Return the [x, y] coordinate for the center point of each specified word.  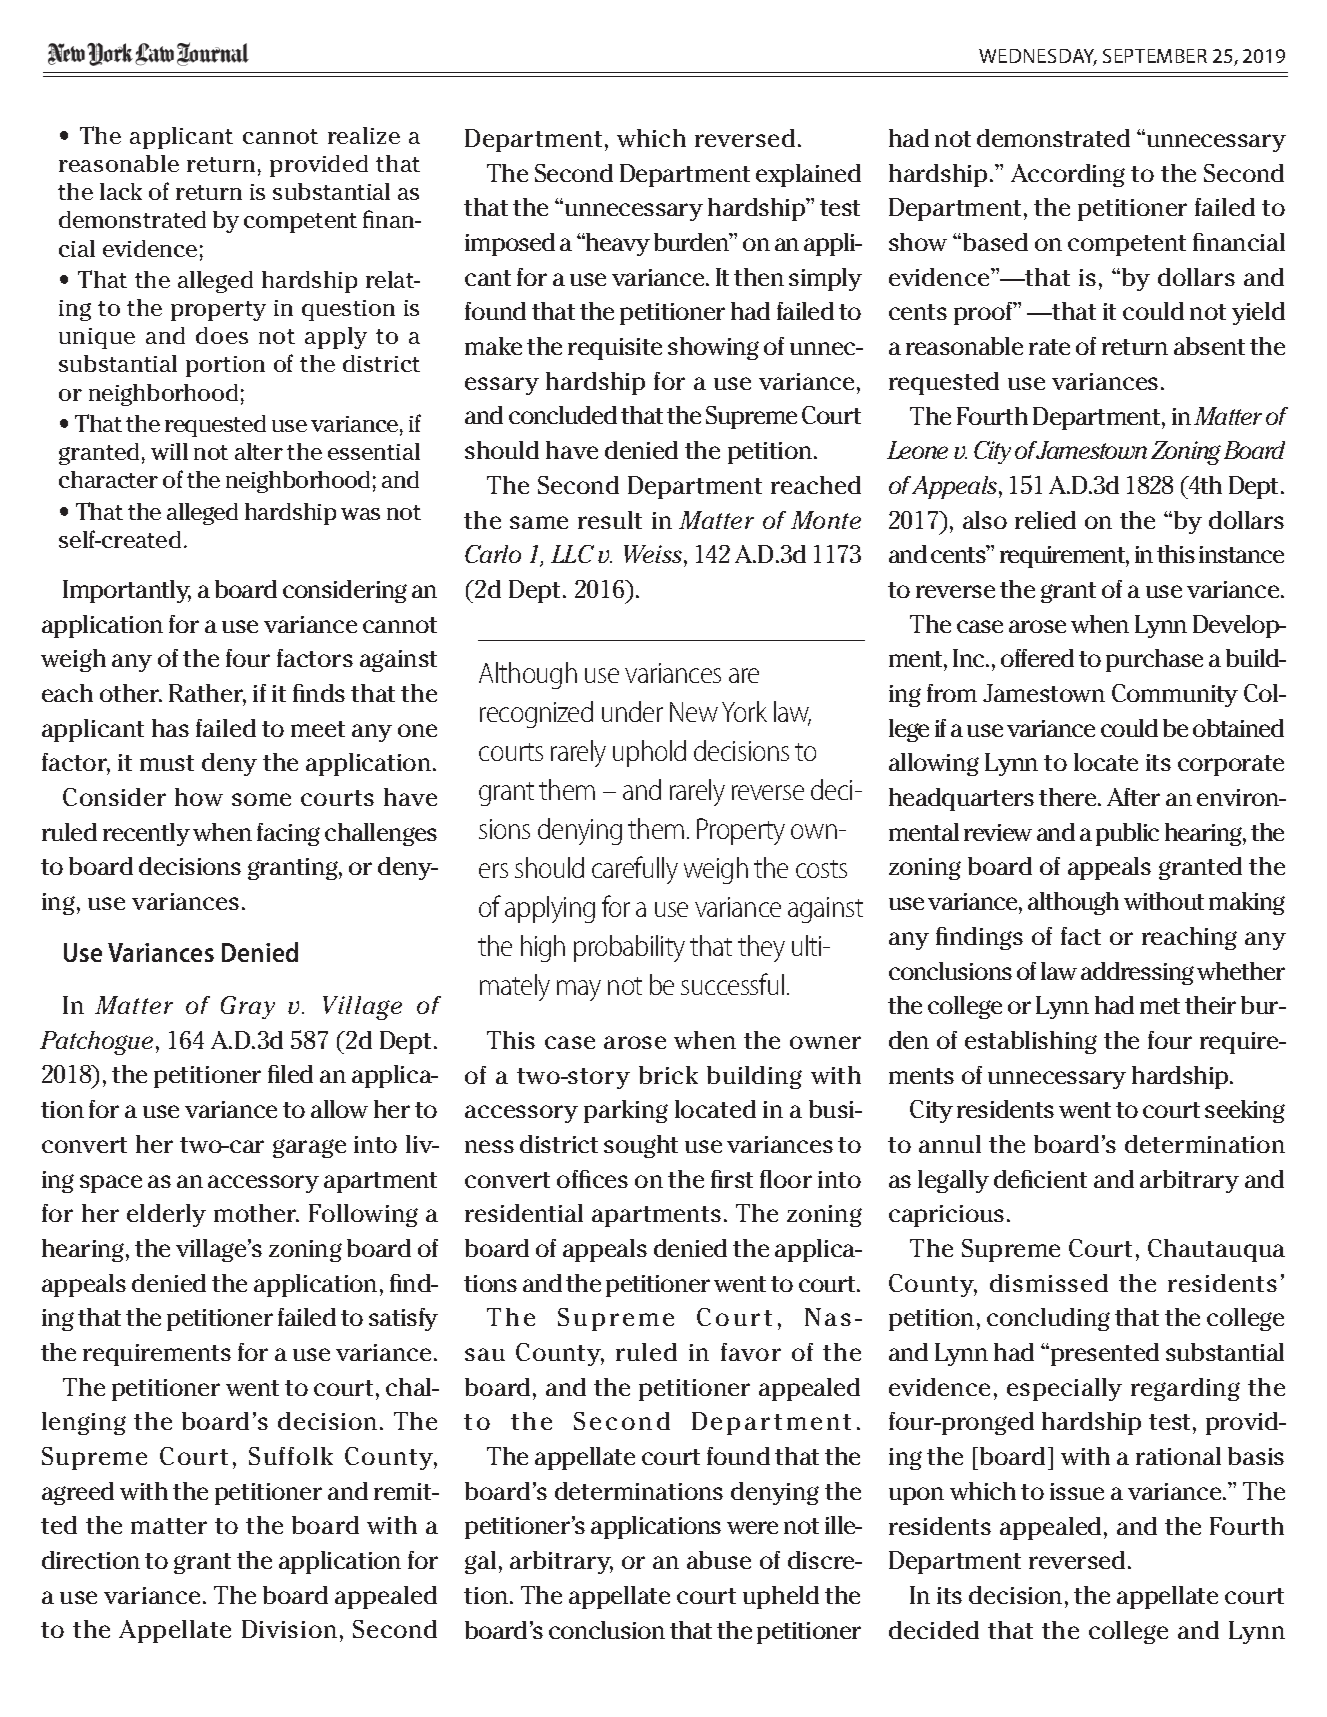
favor [751, 1352]
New [694, 712]
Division [289, 1629]
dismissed [1049, 1283]
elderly [166, 1215]
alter [259, 451]
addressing [1137, 973]
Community [1175, 695]
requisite [615, 349]
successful [732, 984]
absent [1209, 346]
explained [808, 175]
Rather [207, 694]
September [1155, 56]
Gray [248, 1007]
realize [364, 135]
